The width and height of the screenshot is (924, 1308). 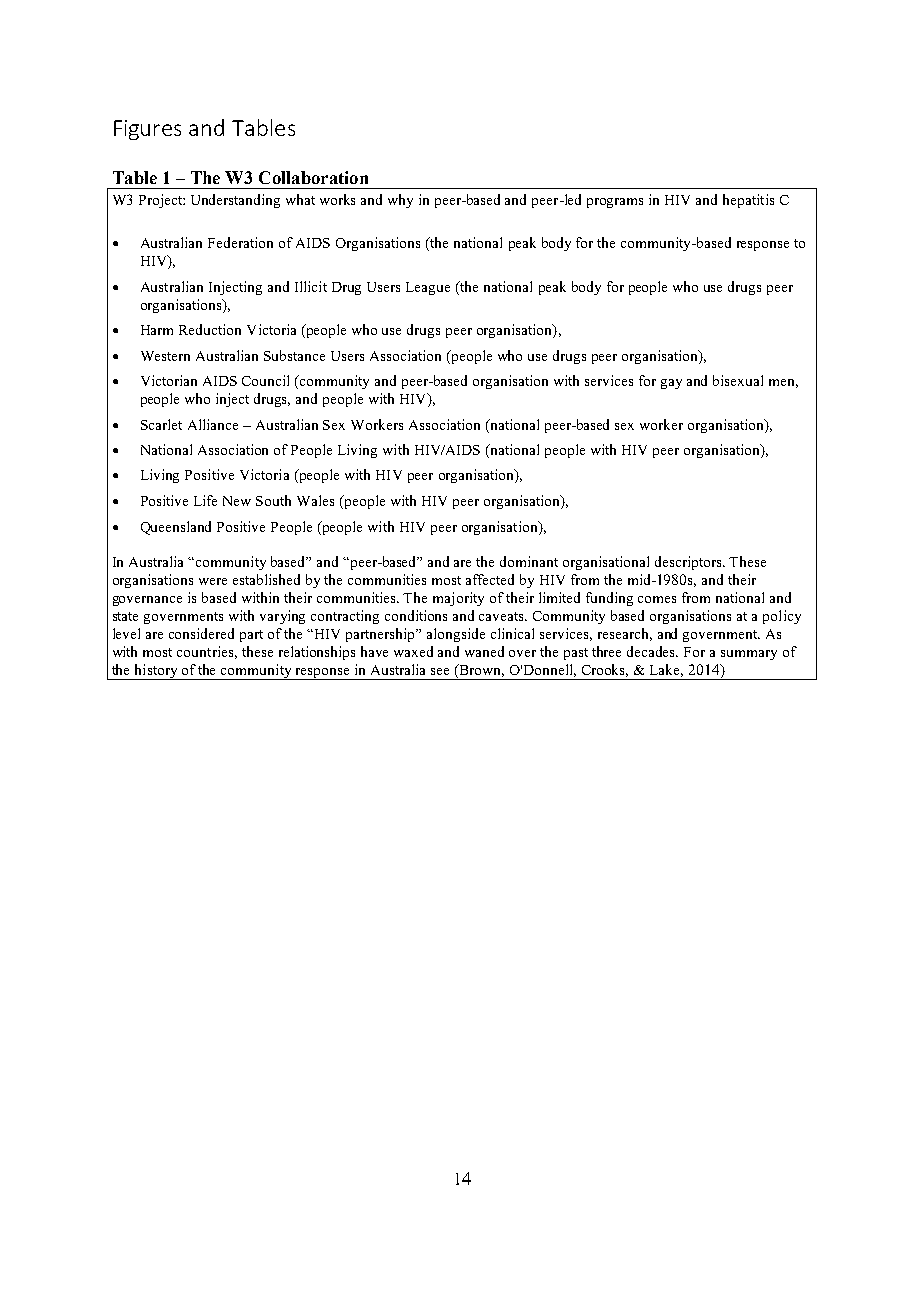 What do you see at coordinates (240, 242) in the screenshot?
I see `Federation` at bounding box center [240, 242].
